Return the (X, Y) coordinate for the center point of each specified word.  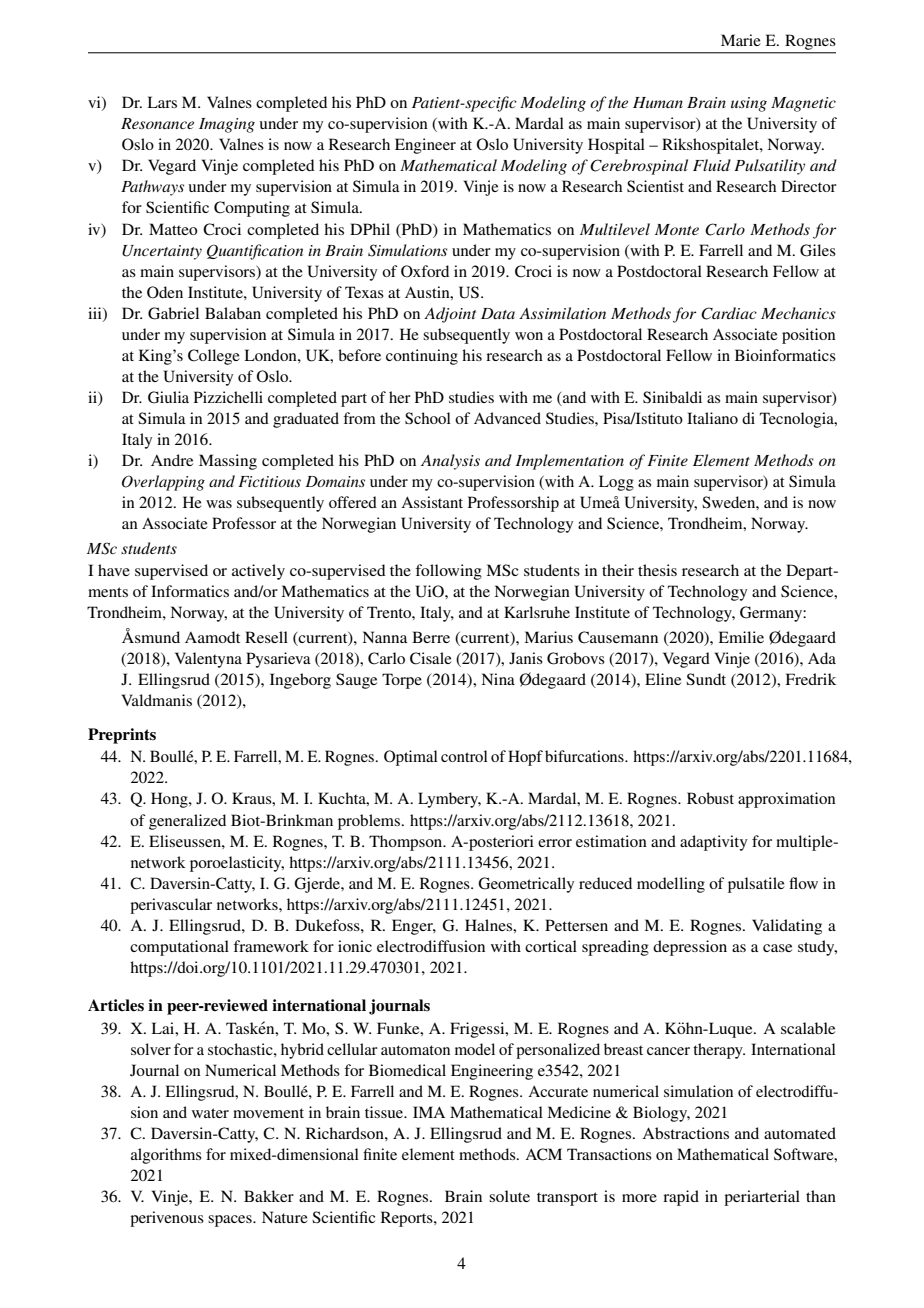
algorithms (166, 1156)
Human (658, 102)
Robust (710, 798)
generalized (187, 822)
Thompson (407, 843)
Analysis (450, 462)
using (749, 104)
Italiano (712, 418)
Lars (162, 102)
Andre (172, 460)
